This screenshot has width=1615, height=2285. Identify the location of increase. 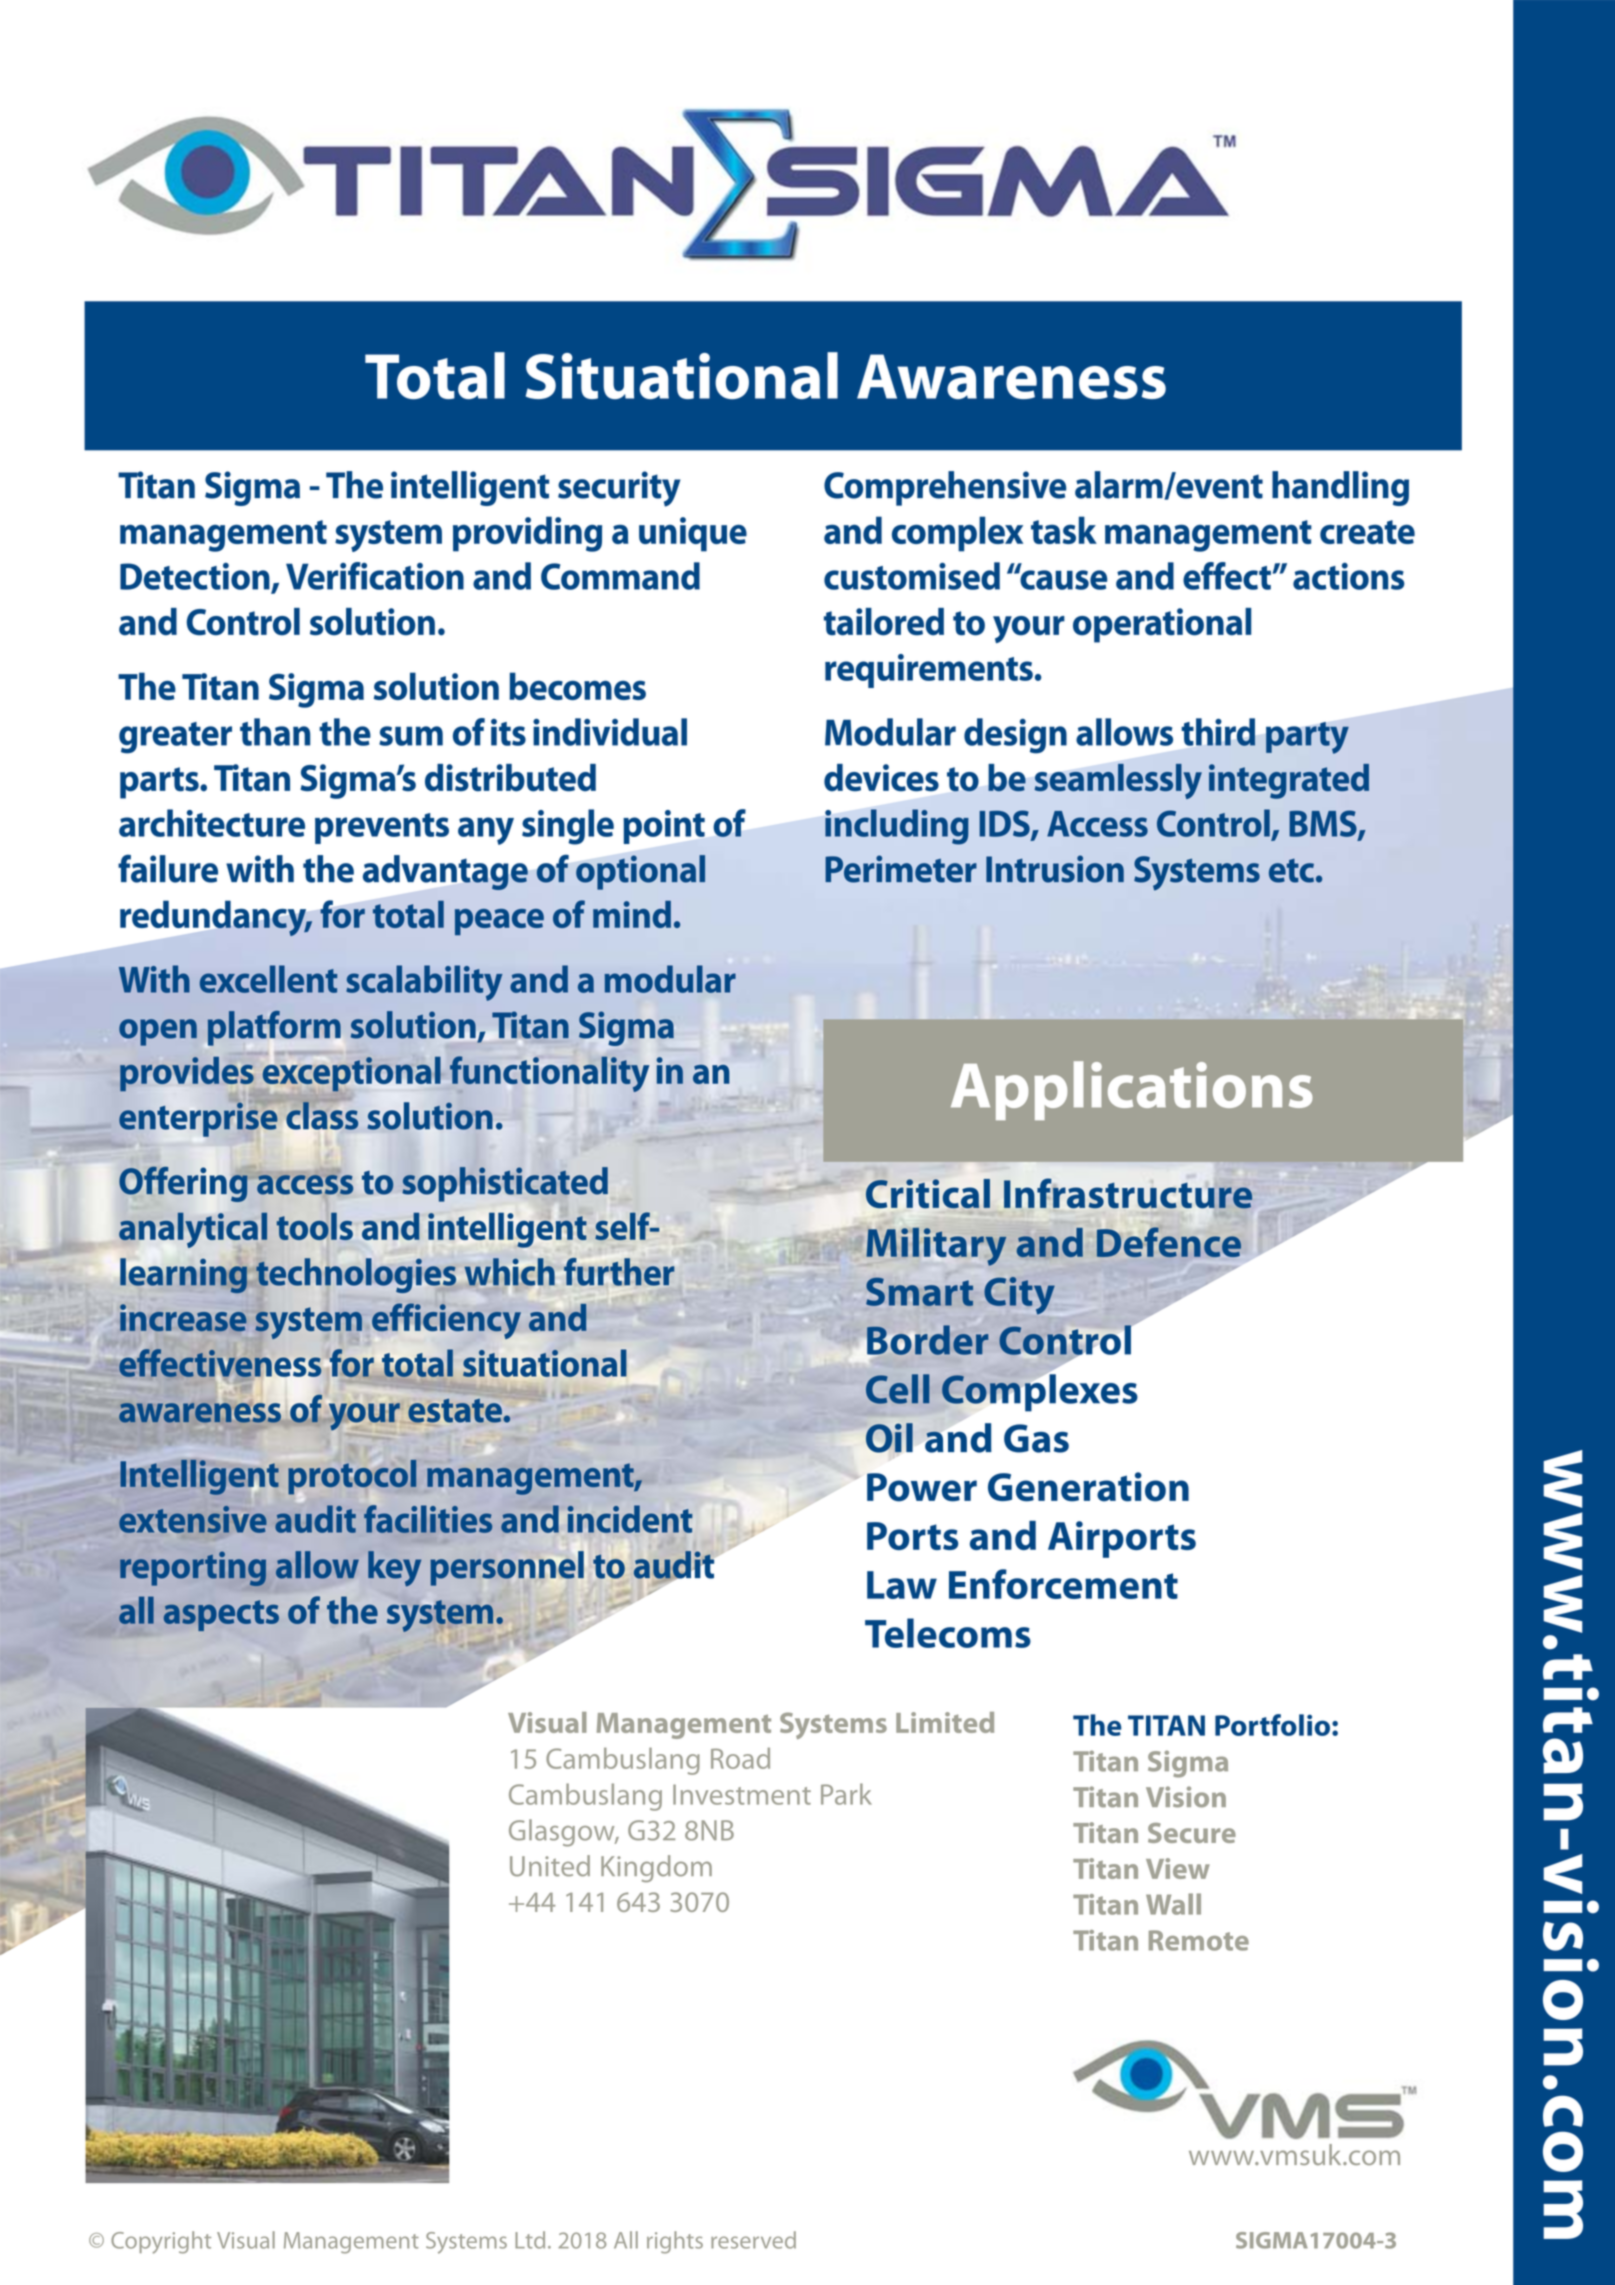
(183, 1318).
